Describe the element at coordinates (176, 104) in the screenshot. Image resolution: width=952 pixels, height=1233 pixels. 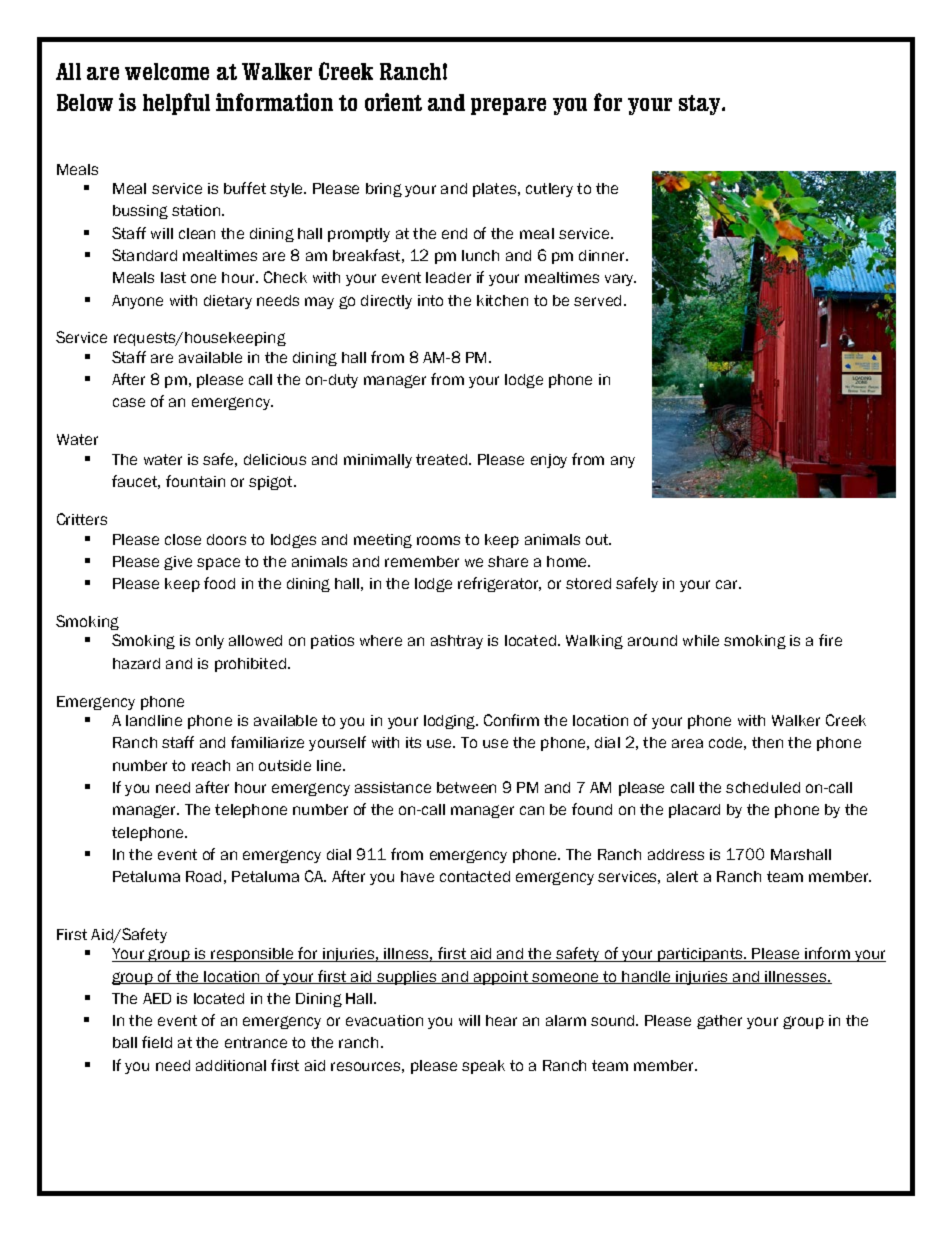
I see `helpful` at that location.
